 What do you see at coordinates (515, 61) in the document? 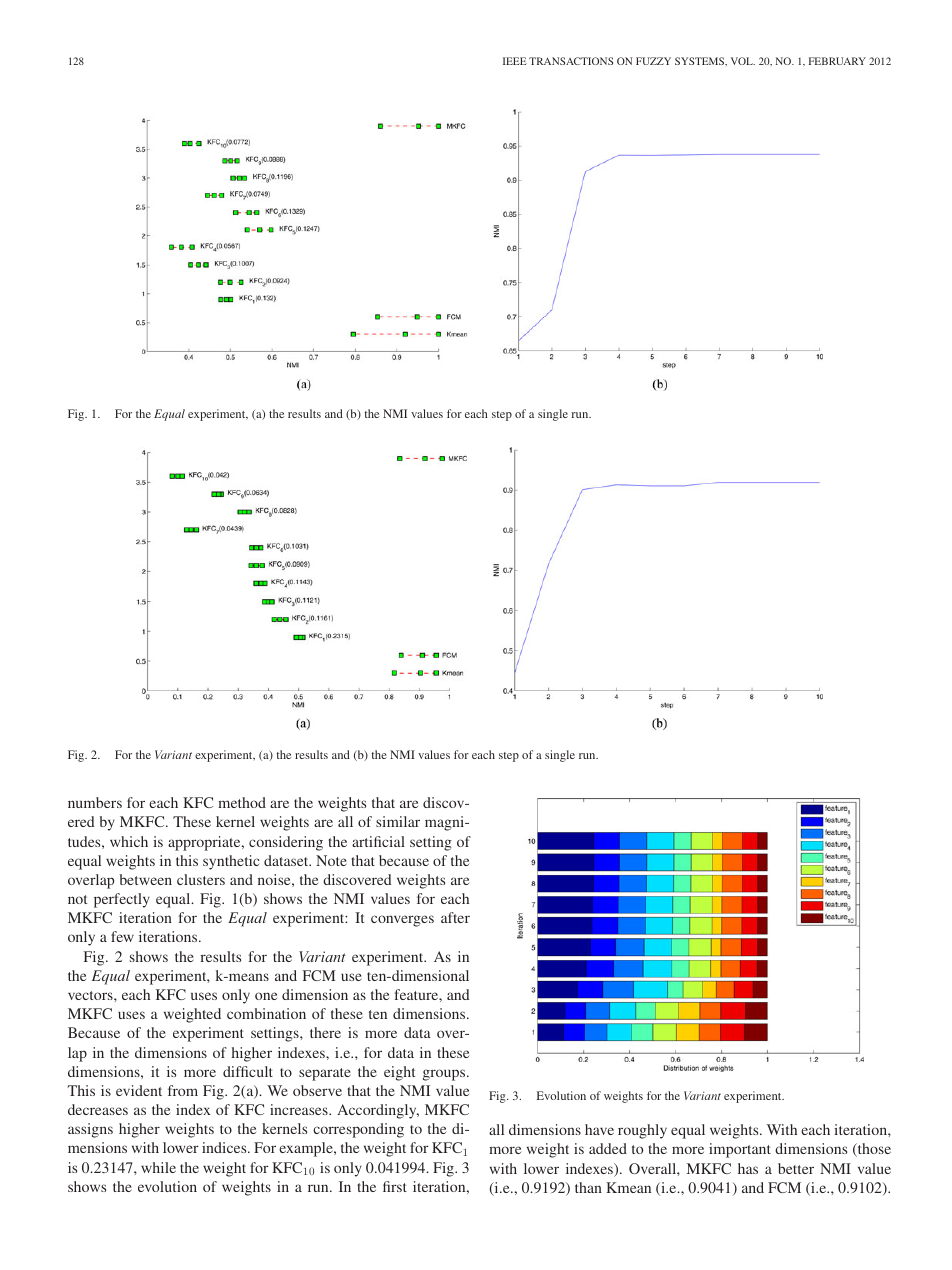
I see `IEEE` at bounding box center [515, 61].
